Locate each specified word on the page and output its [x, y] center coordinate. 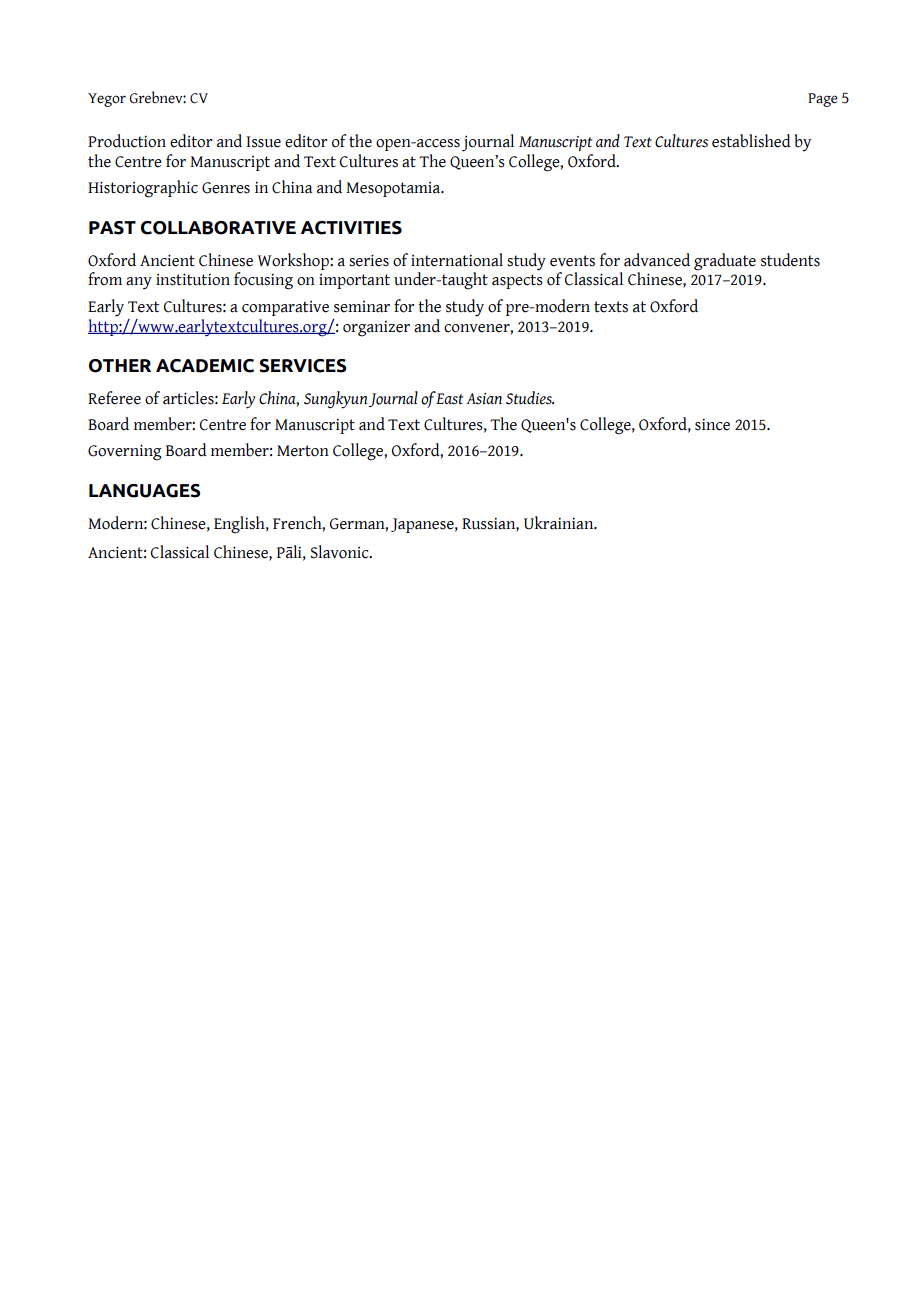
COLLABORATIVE [218, 228]
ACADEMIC [205, 366]
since [712, 425]
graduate [725, 262]
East [449, 399]
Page [823, 100]
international [457, 260]
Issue [263, 142]
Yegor [107, 100]
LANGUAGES [144, 491]
